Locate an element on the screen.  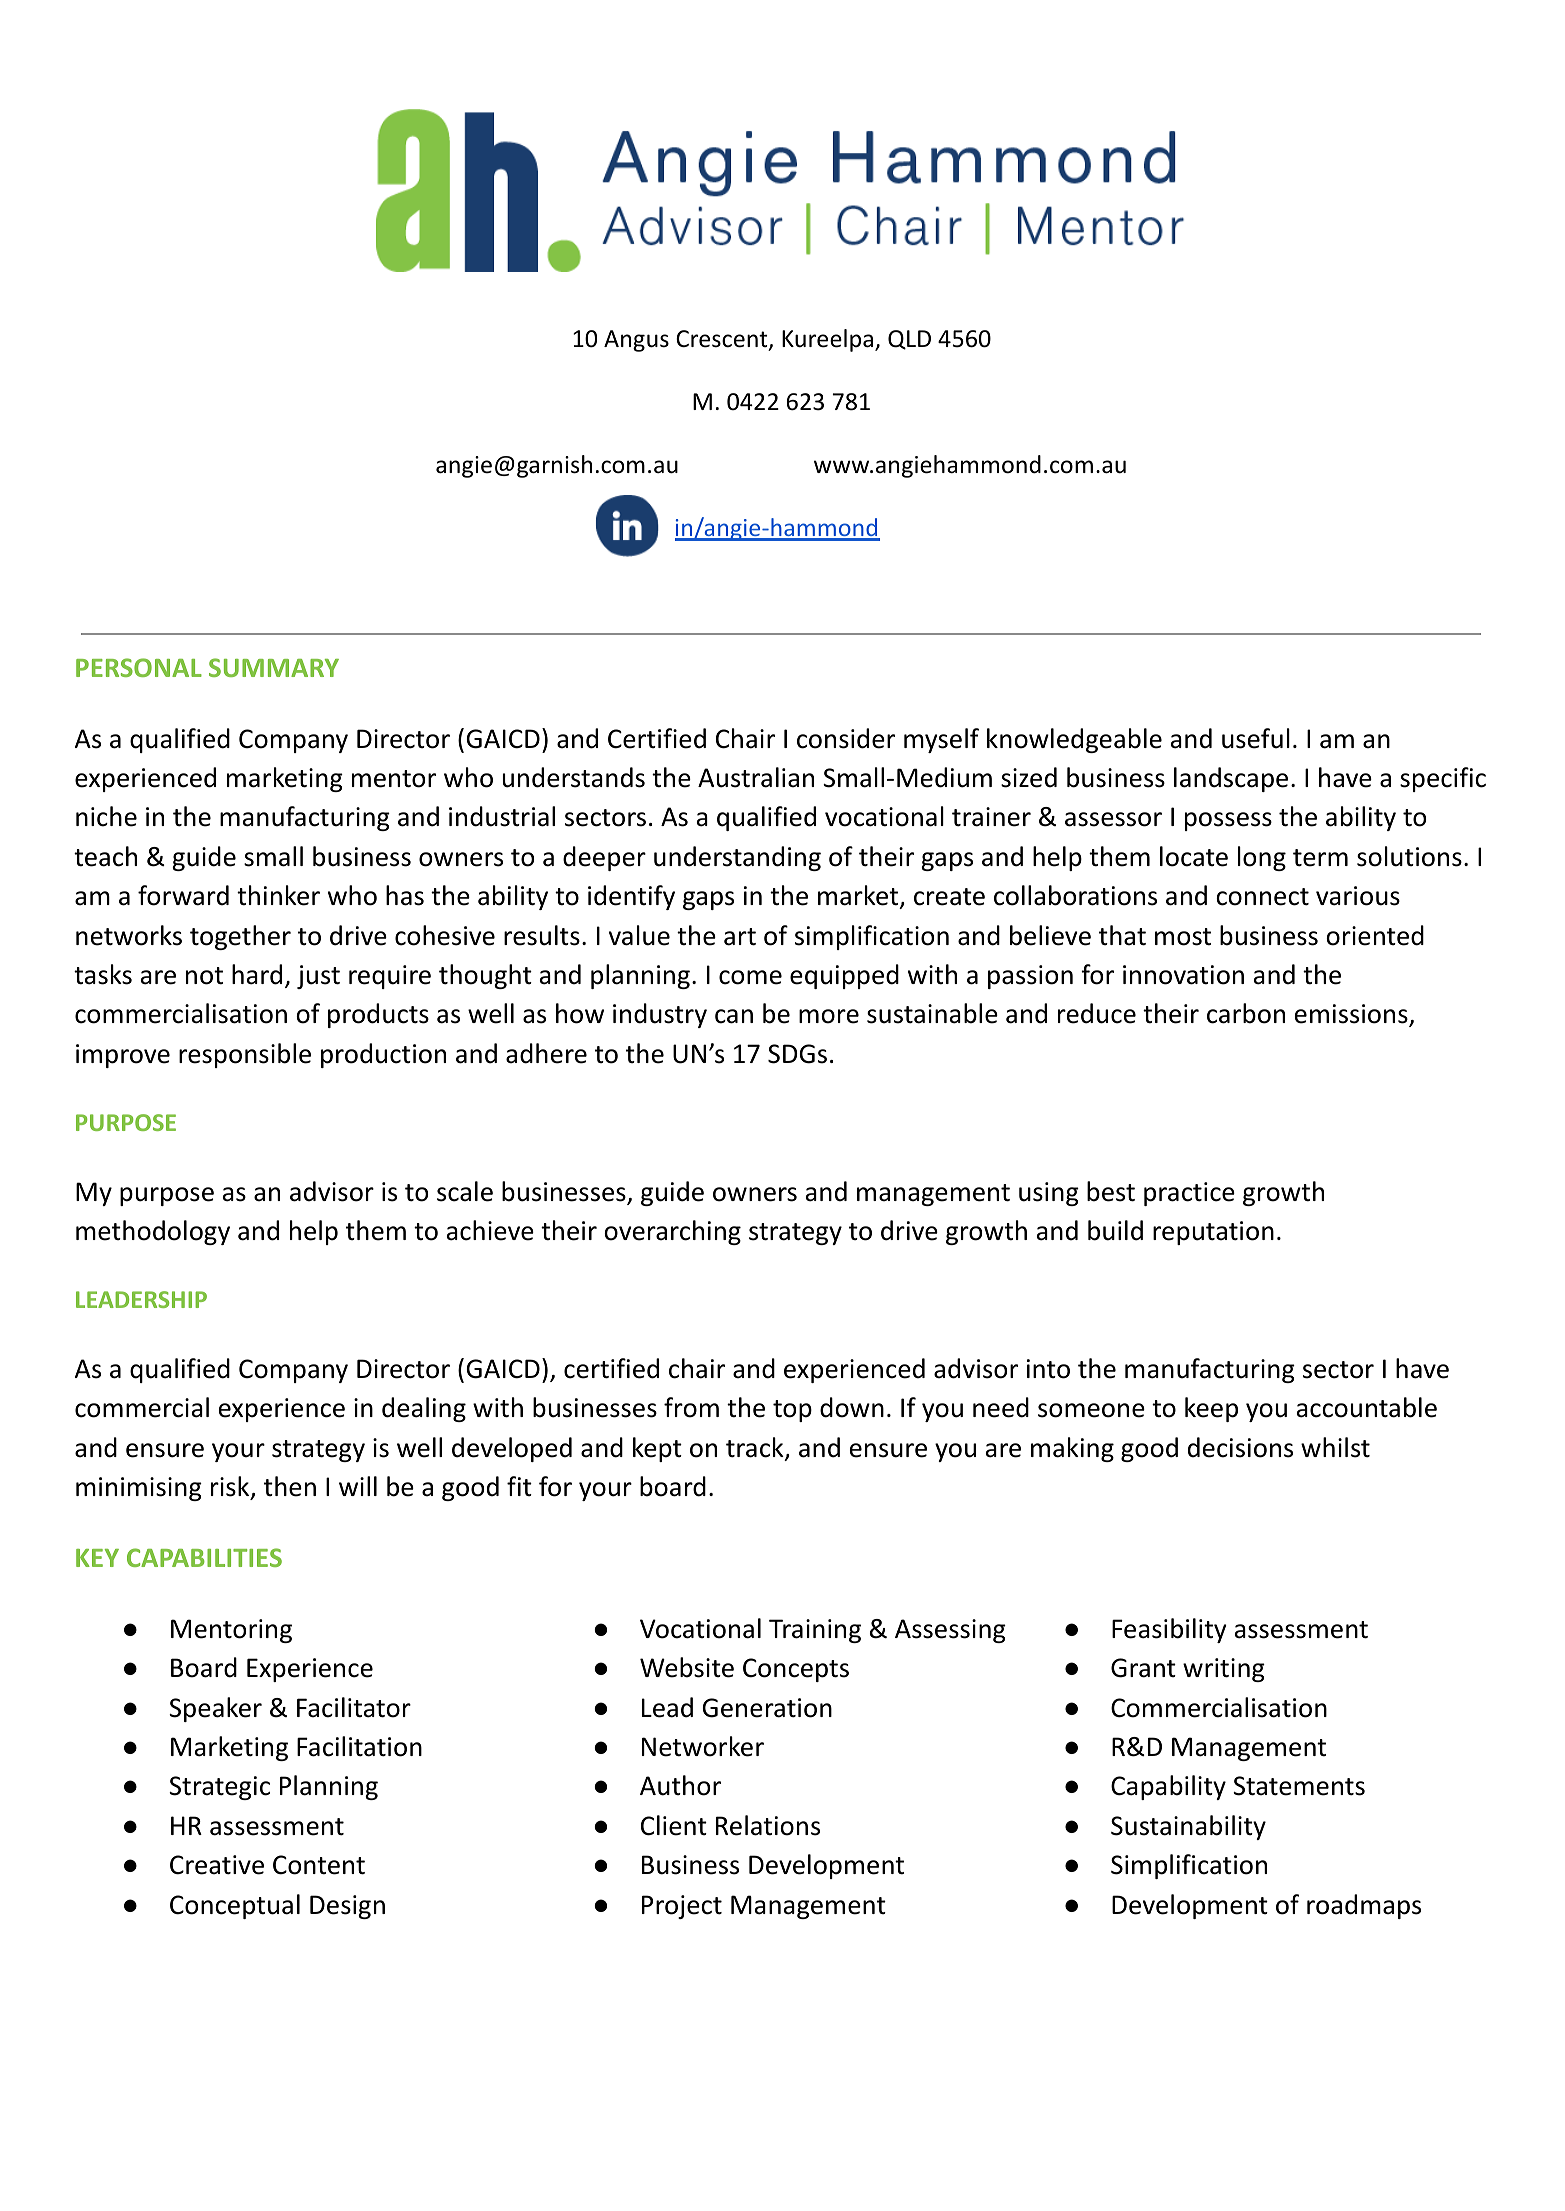
Creative is located at coordinates (217, 1865).
